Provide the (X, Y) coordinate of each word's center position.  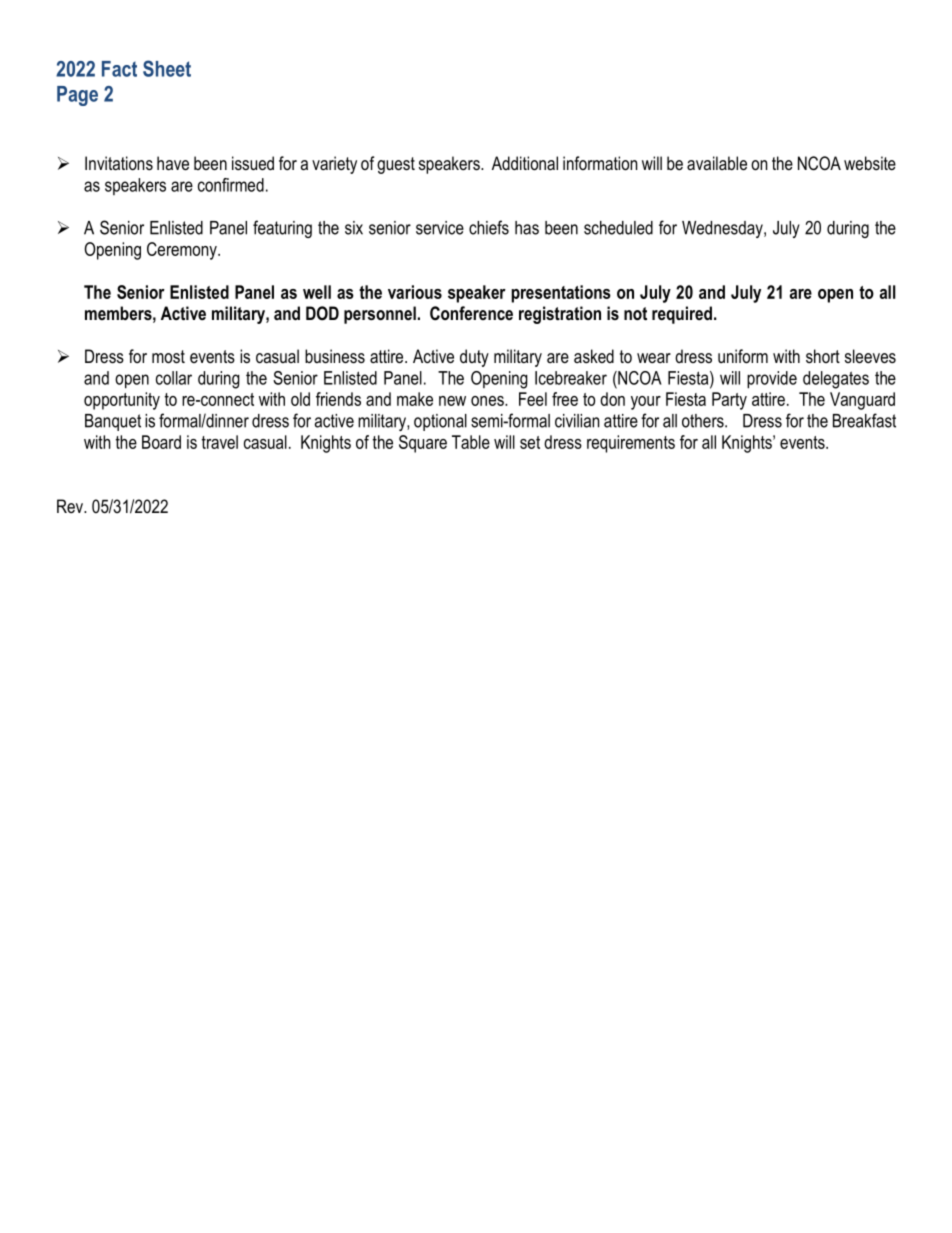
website (870, 163)
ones (488, 401)
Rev (71, 506)
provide (772, 380)
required (682, 315)
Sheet (167, 68)
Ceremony (183, 251)
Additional (525, 163)
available (717, 163)
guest (396, 165)
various (415, 292)
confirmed (231, 185)
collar (174, 378)
